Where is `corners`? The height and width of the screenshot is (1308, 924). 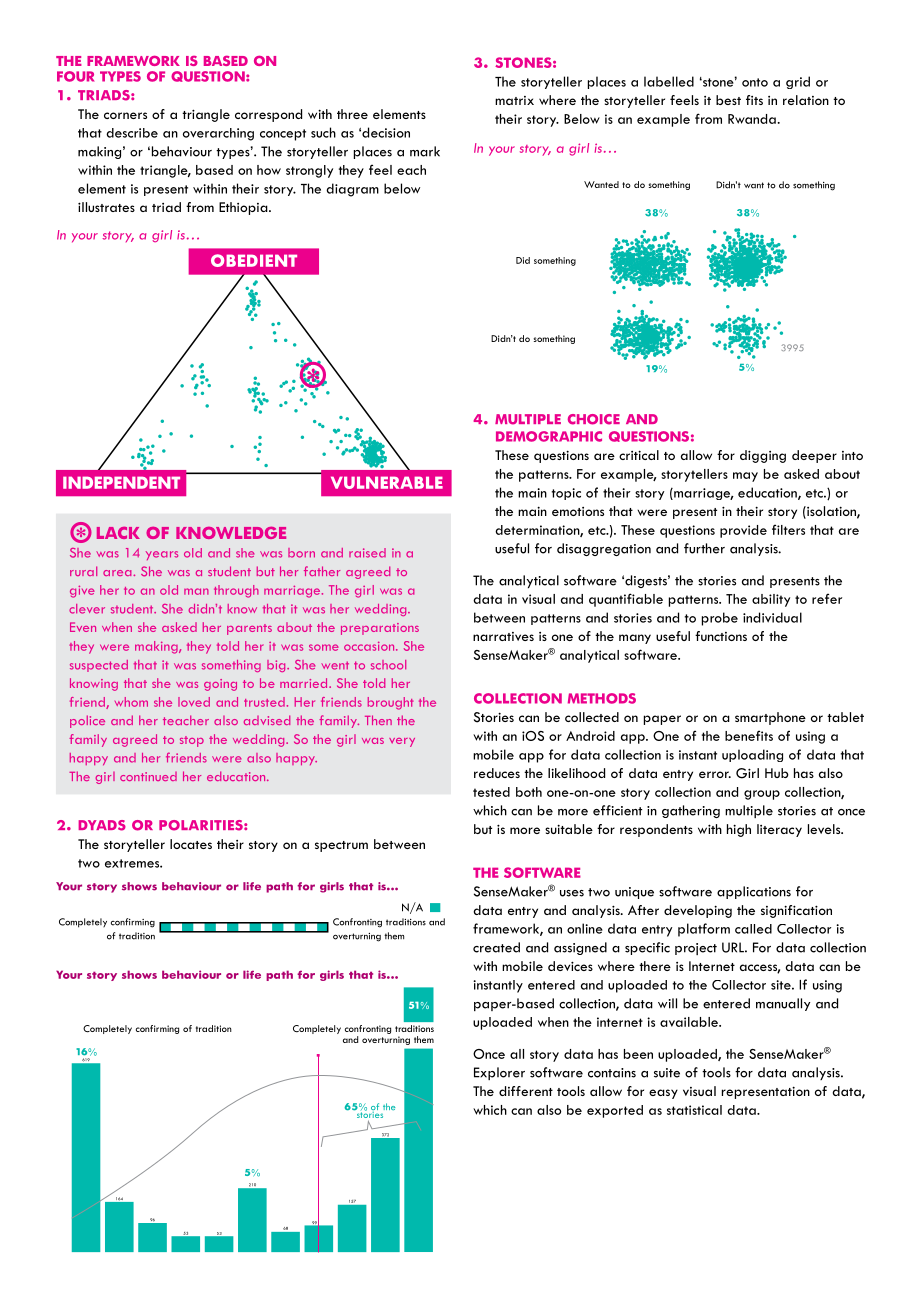 corners is located at coordinates (125, 115).
